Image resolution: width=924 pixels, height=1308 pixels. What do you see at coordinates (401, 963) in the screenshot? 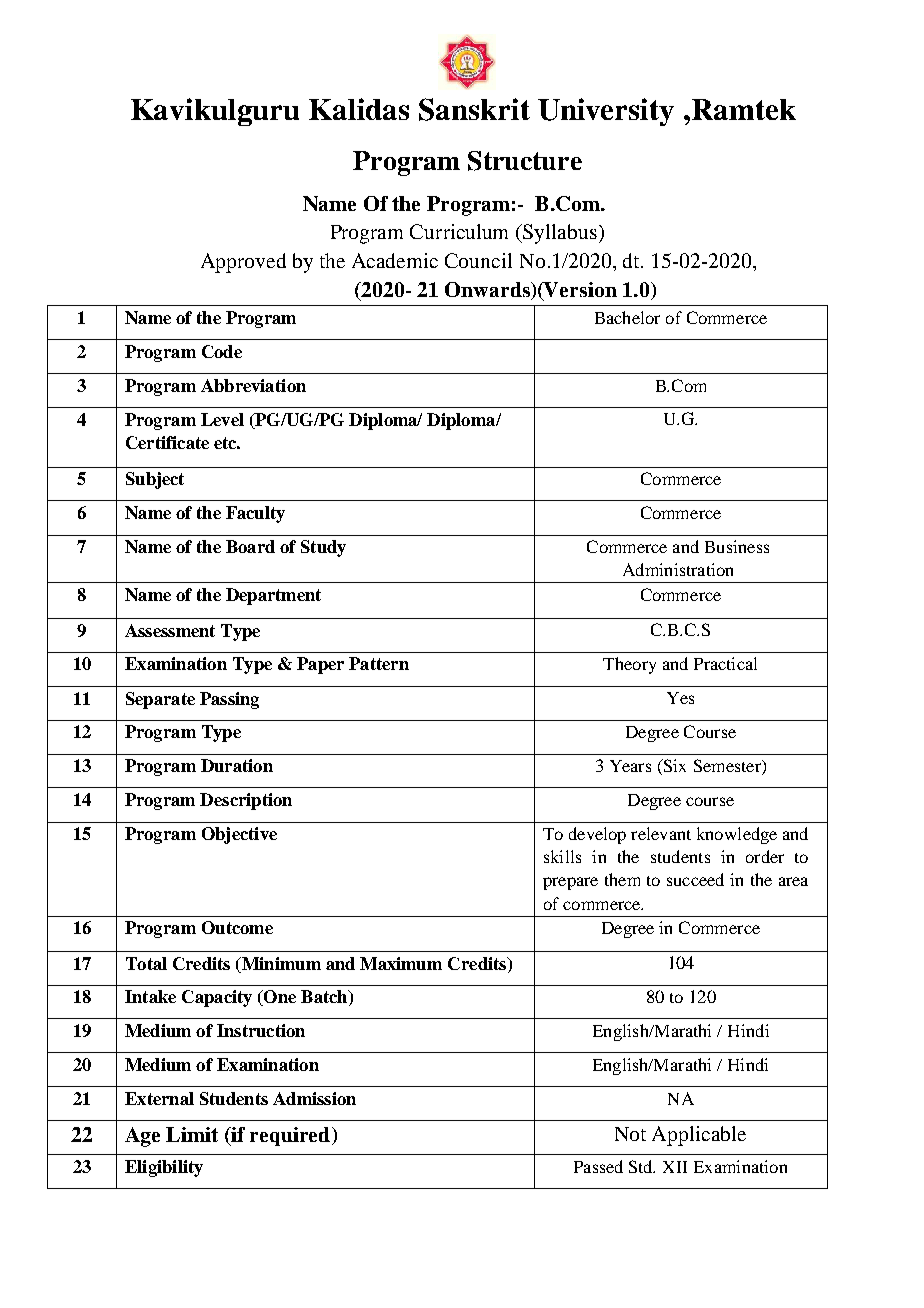
I see `Maximum` at bounding box center [401, 963].
